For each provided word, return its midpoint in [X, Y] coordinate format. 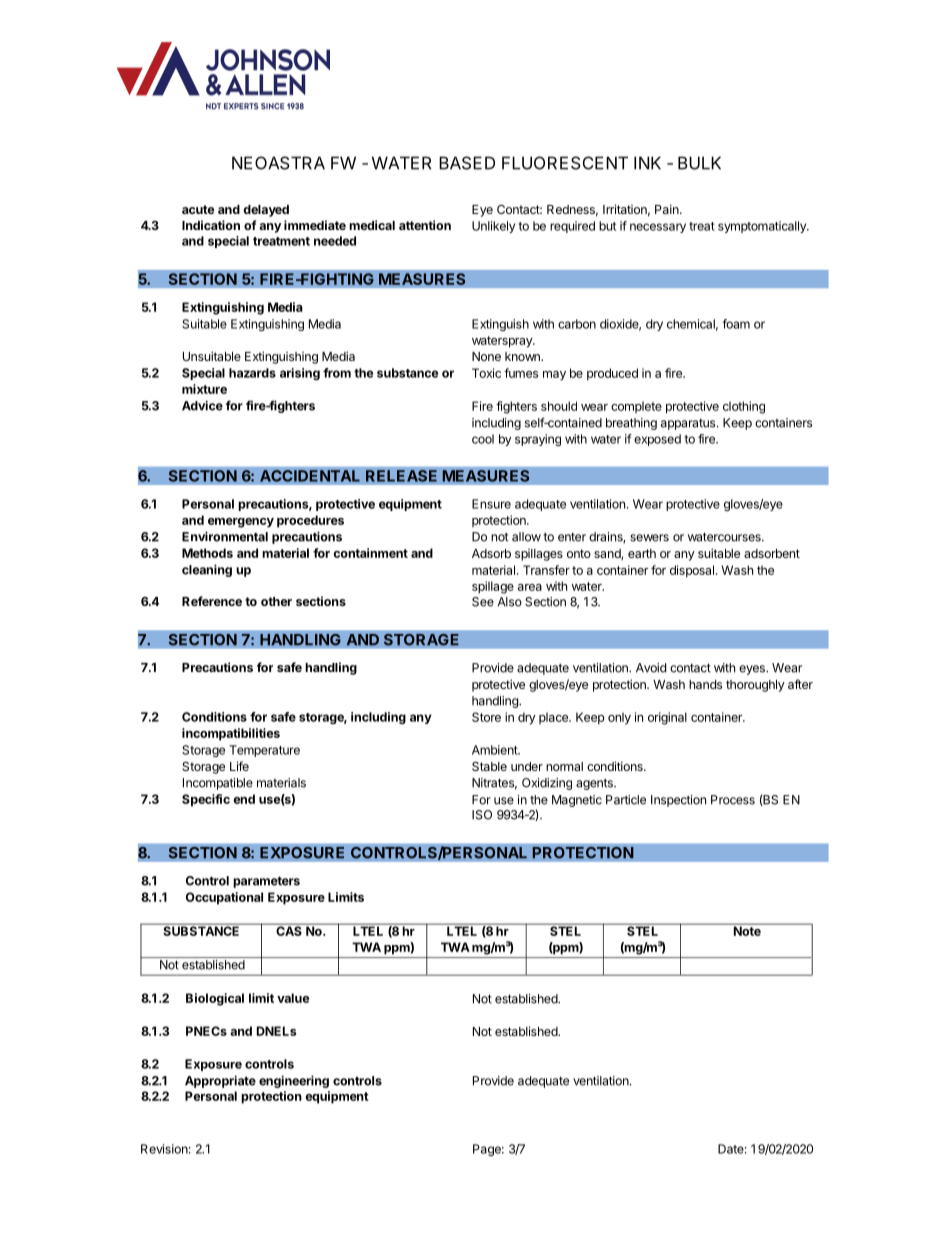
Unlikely [493, 227]
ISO [482, 815]
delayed [266, 211]
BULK [699, 163]
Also [510, 602]
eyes [753, 670]
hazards [252, 373]
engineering [294, 1081]
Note [747, 930]
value [293, 998]
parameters [266, 882]
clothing [744, 407]
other [276, 601]
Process [733, 800]
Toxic [486, 373]
